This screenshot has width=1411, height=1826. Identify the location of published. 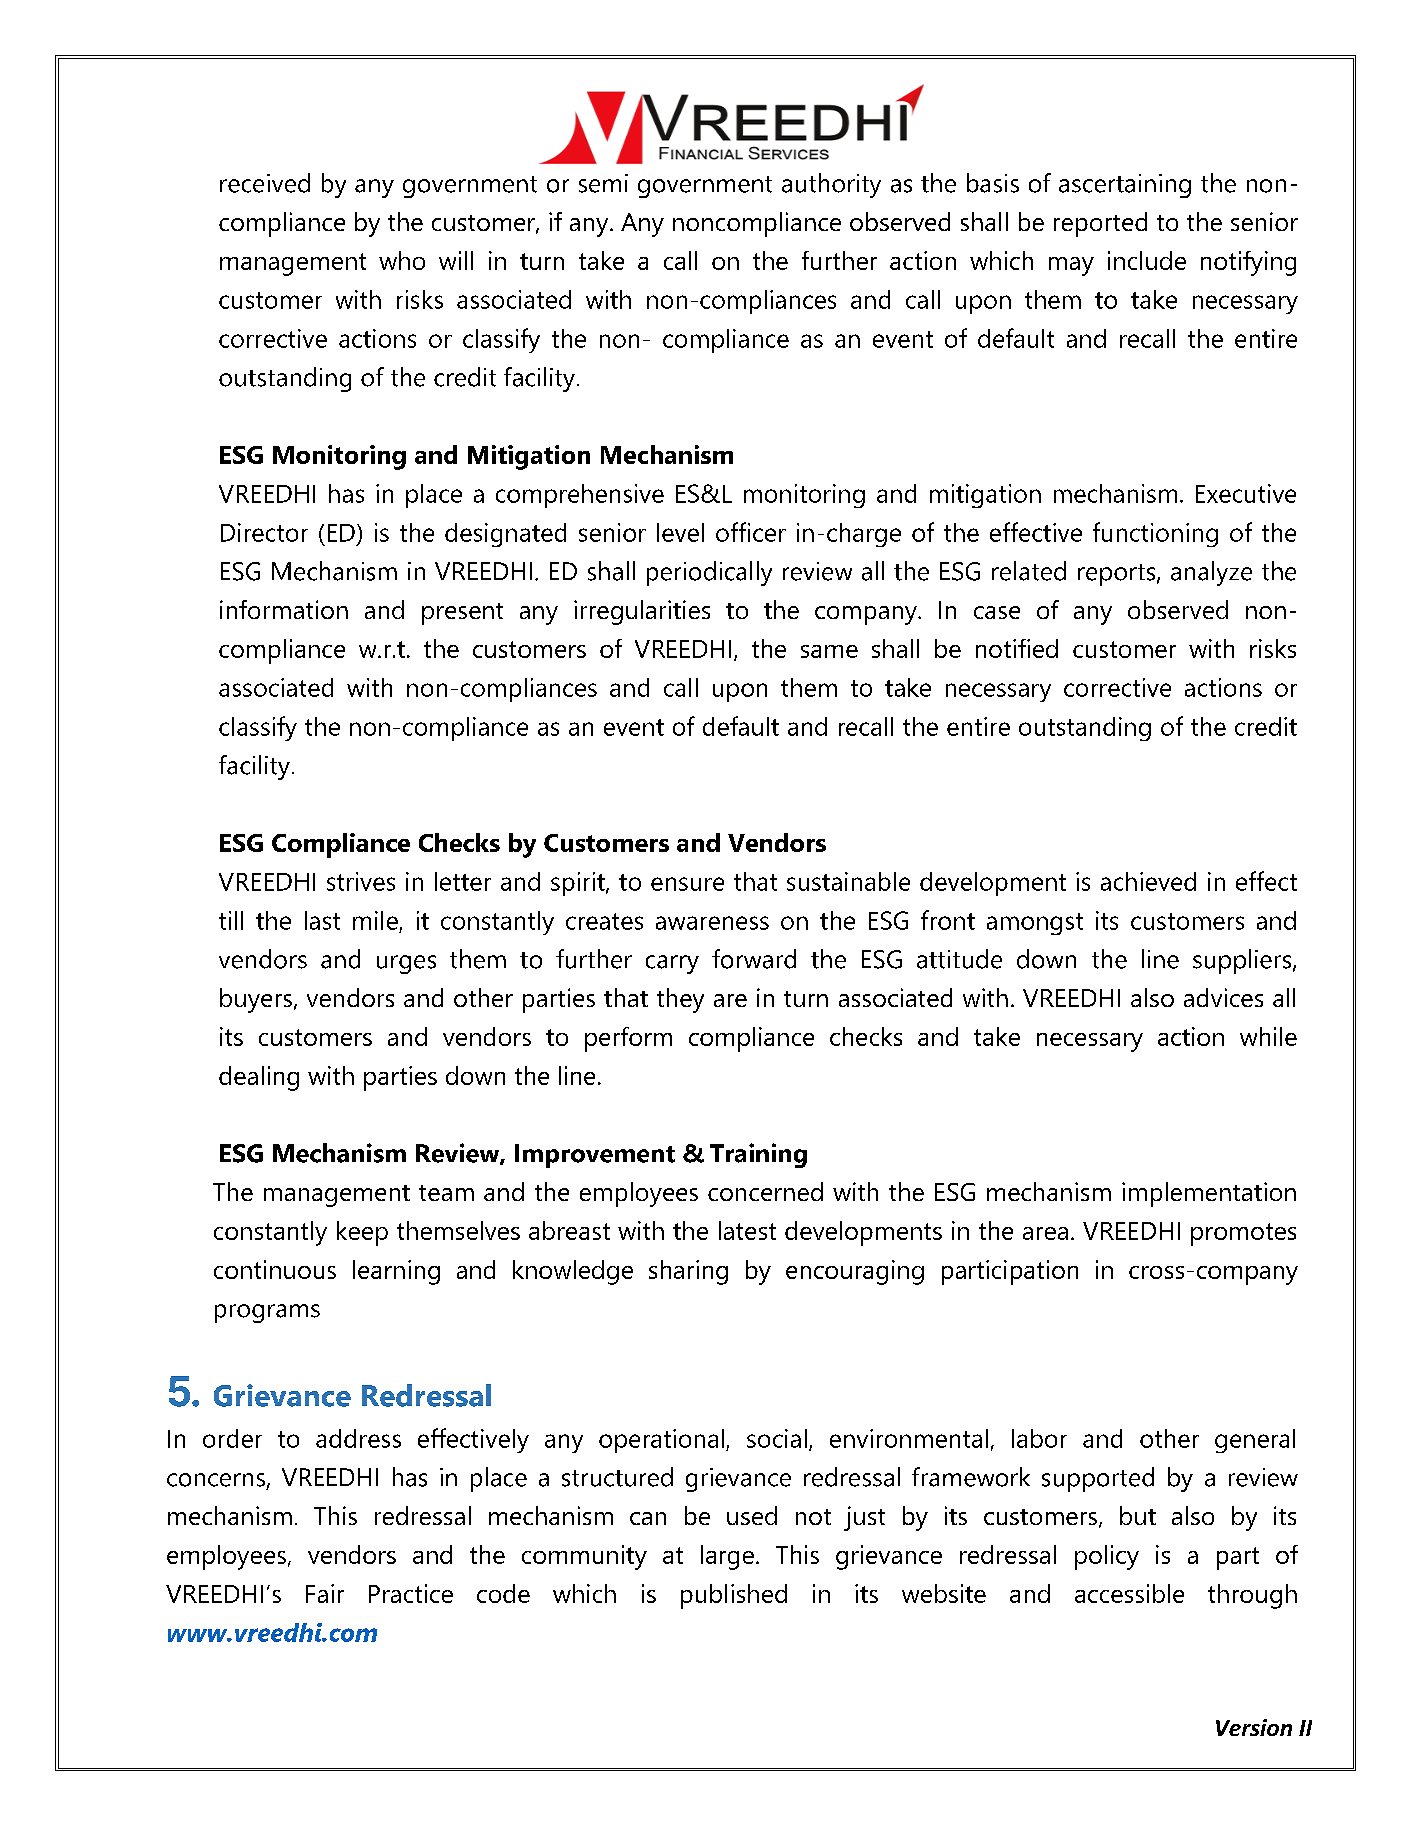
(734, 1596).
